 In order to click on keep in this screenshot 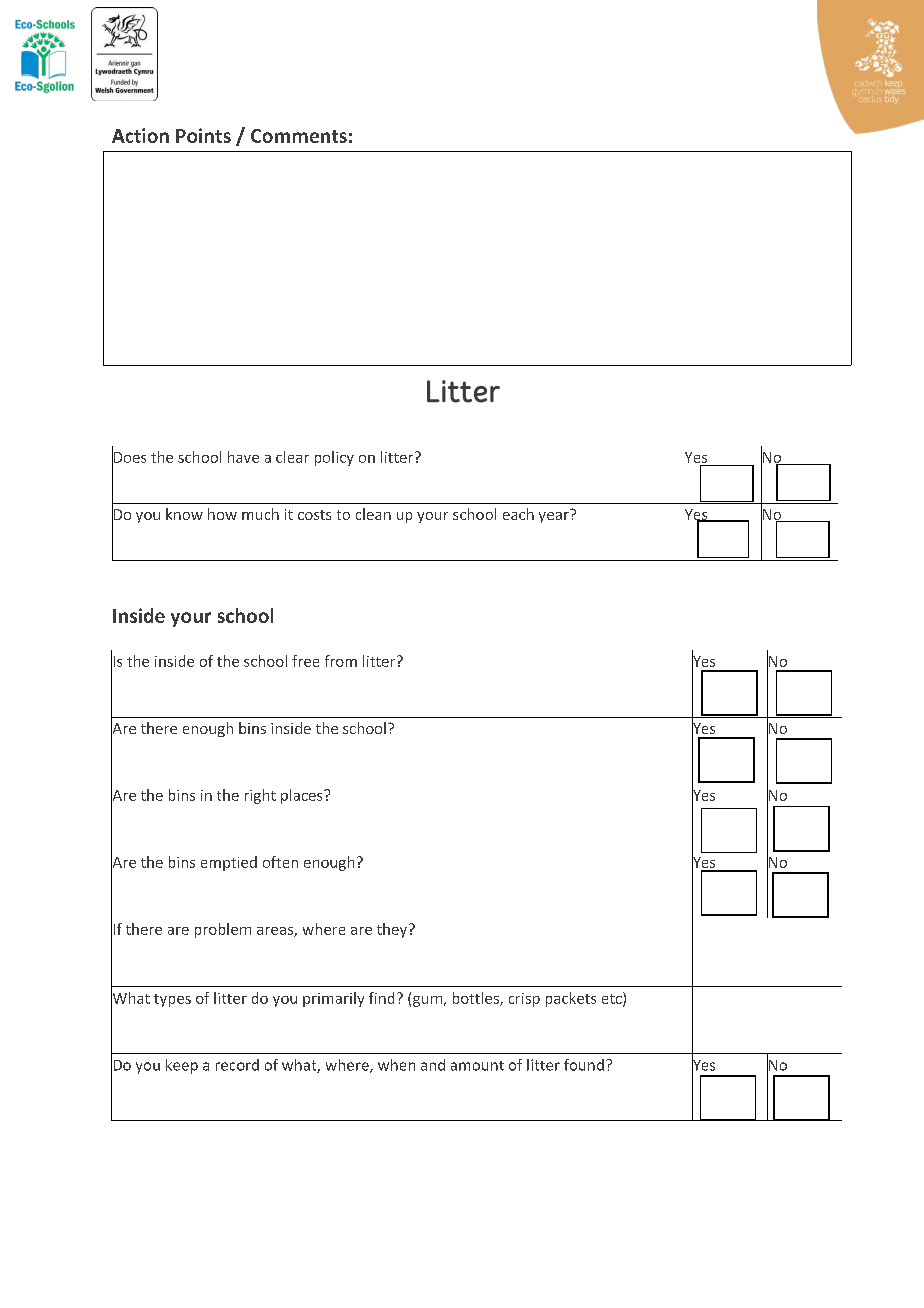, I will do `click(182, 1066)`.
